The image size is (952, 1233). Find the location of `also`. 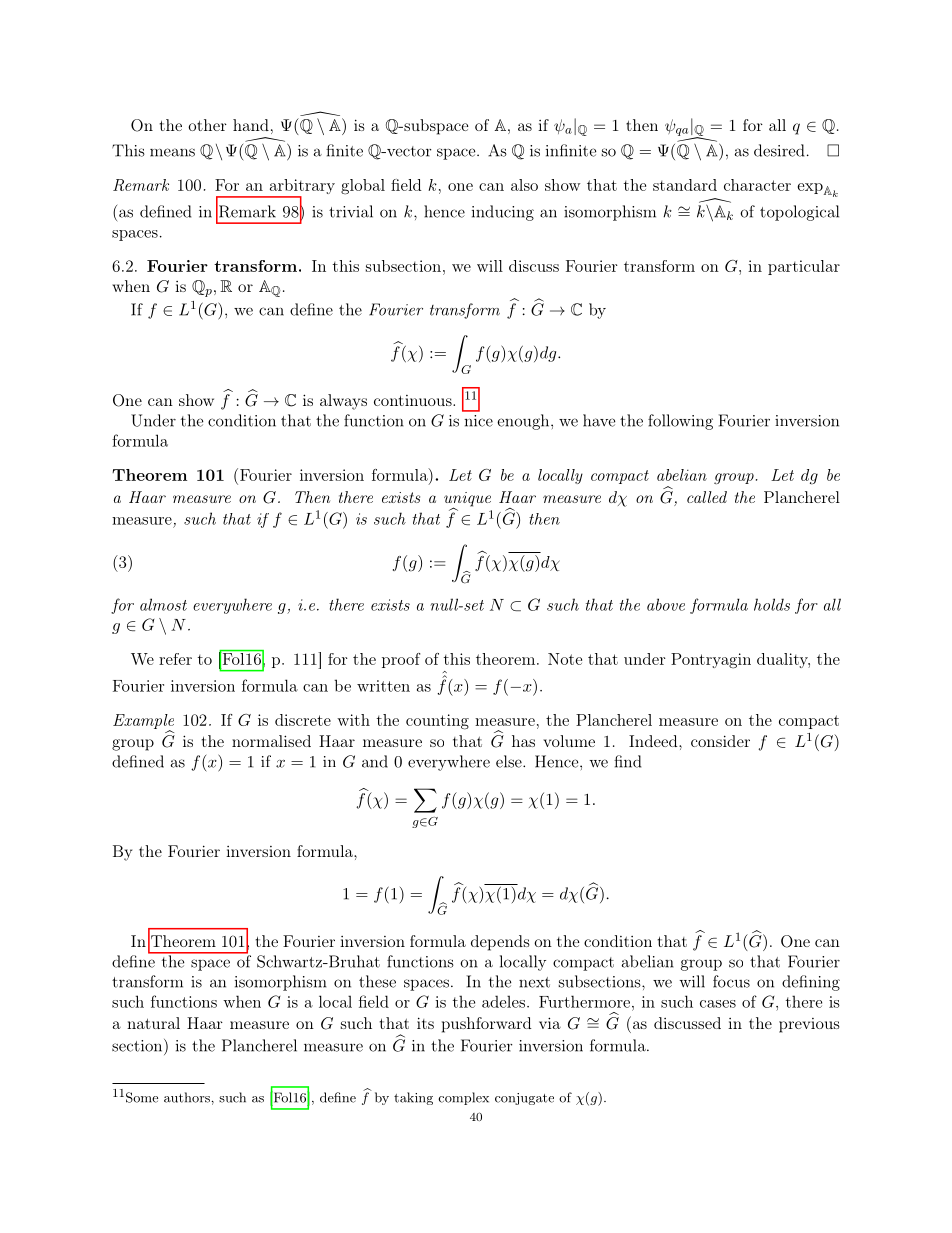

also is located at coordinates (524, 185).
